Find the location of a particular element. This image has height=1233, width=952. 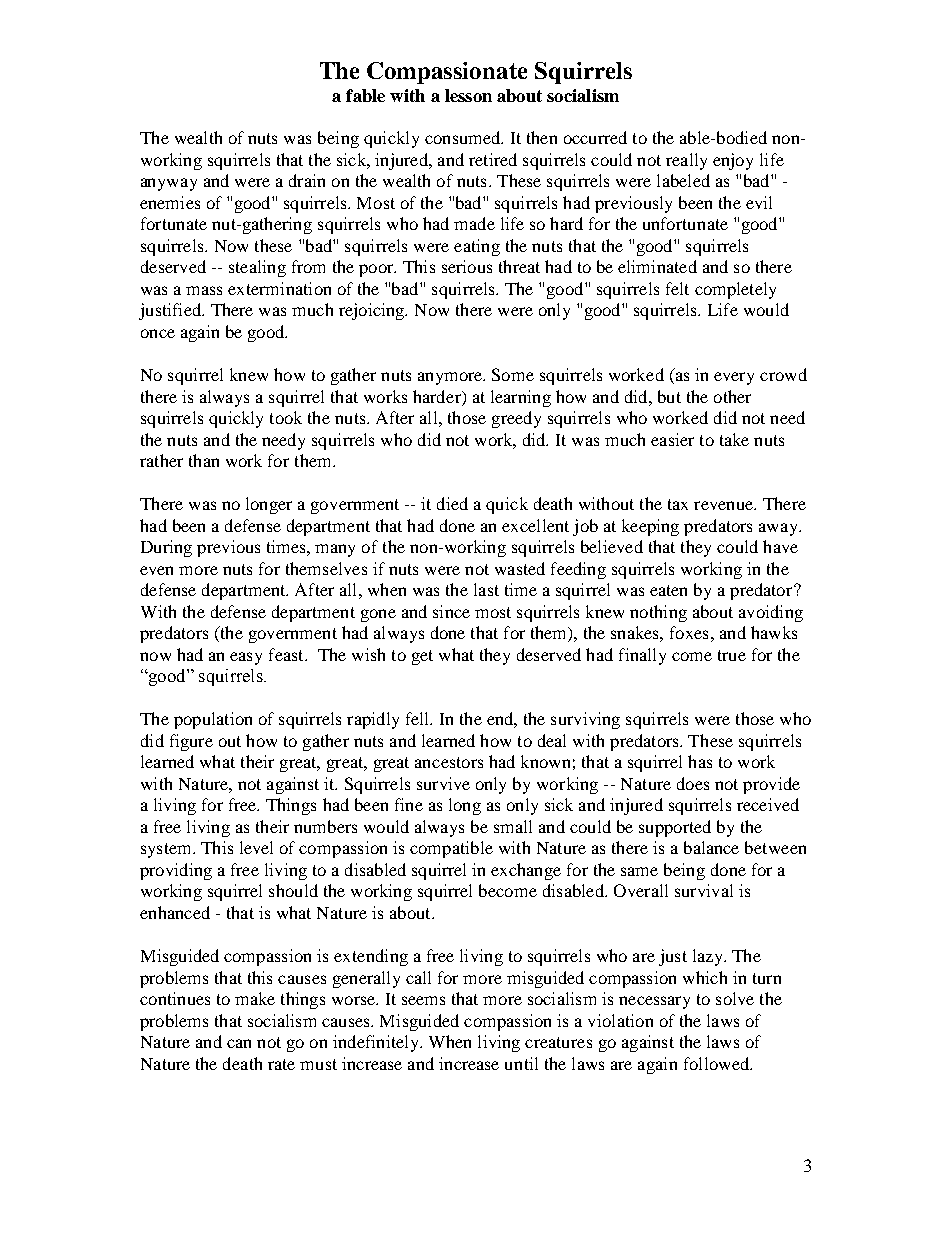

anyway is located at coordinates (169, 184).
